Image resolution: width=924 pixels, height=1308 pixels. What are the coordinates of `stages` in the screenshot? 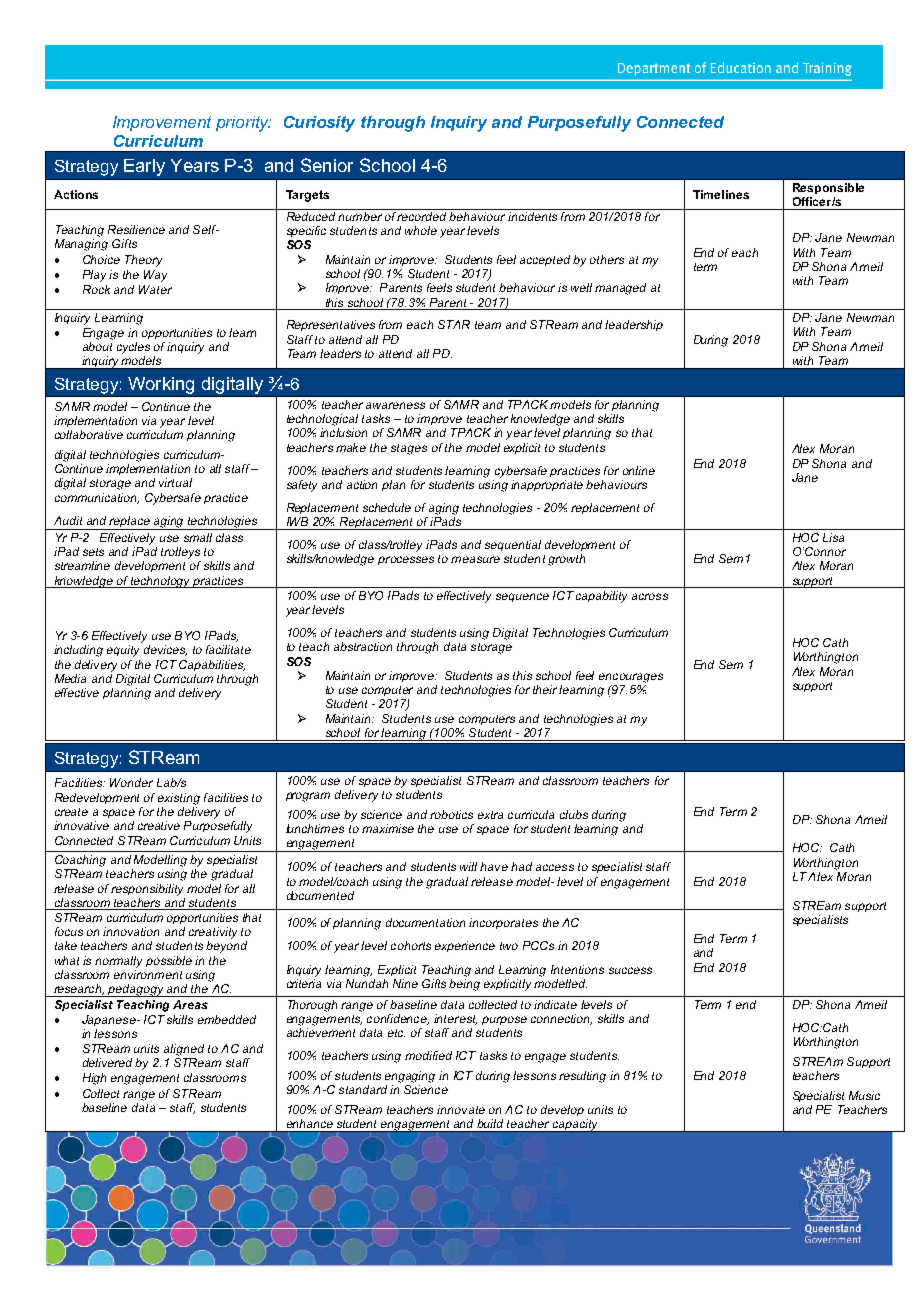 It's located at (409, 449).
